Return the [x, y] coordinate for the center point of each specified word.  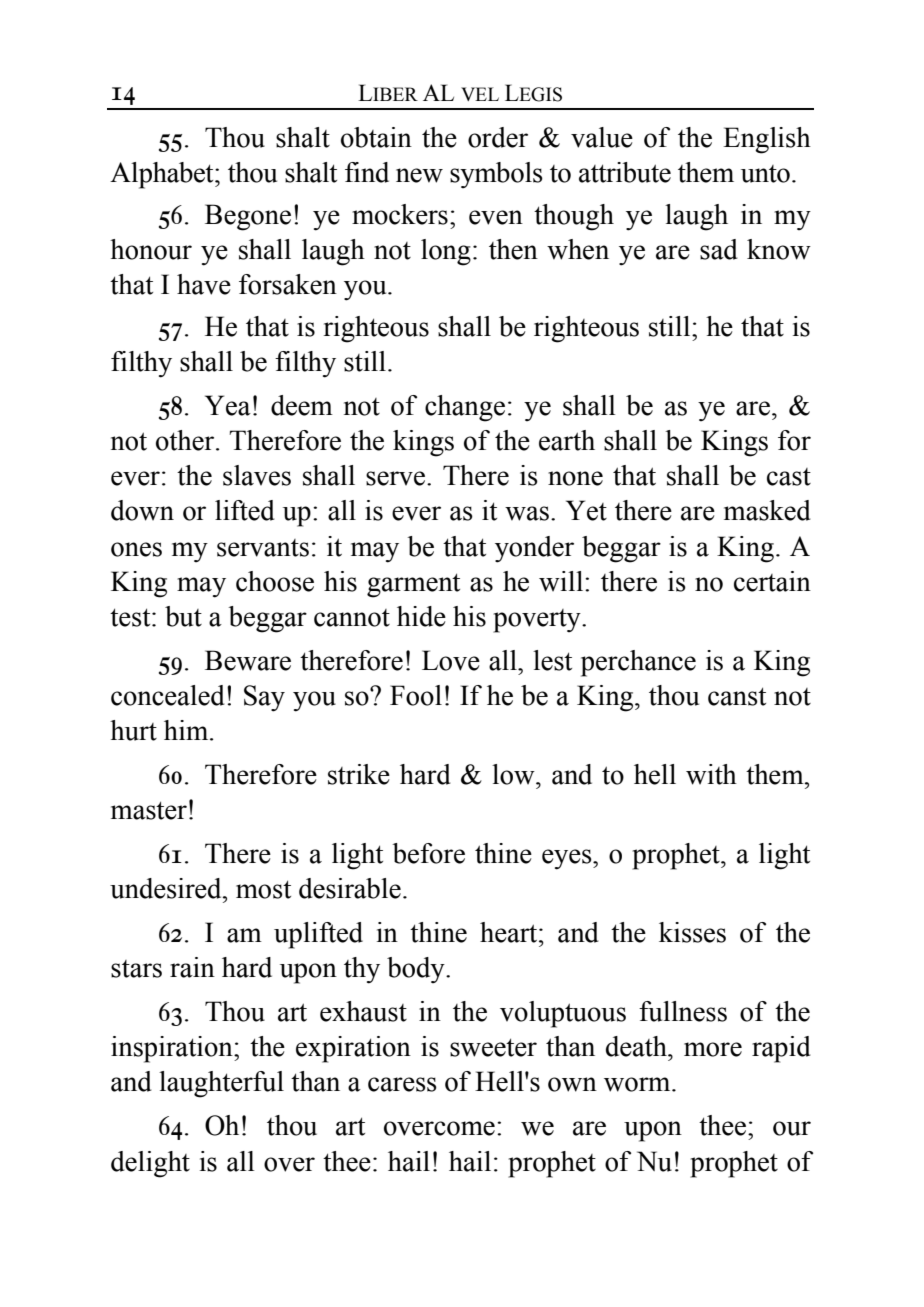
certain [772, 581]
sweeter [493, 1047]
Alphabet [163, 175]
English [767, 140]
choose [275, 581]
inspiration [173, 1049]
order [498, 137]
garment [413, 585]
